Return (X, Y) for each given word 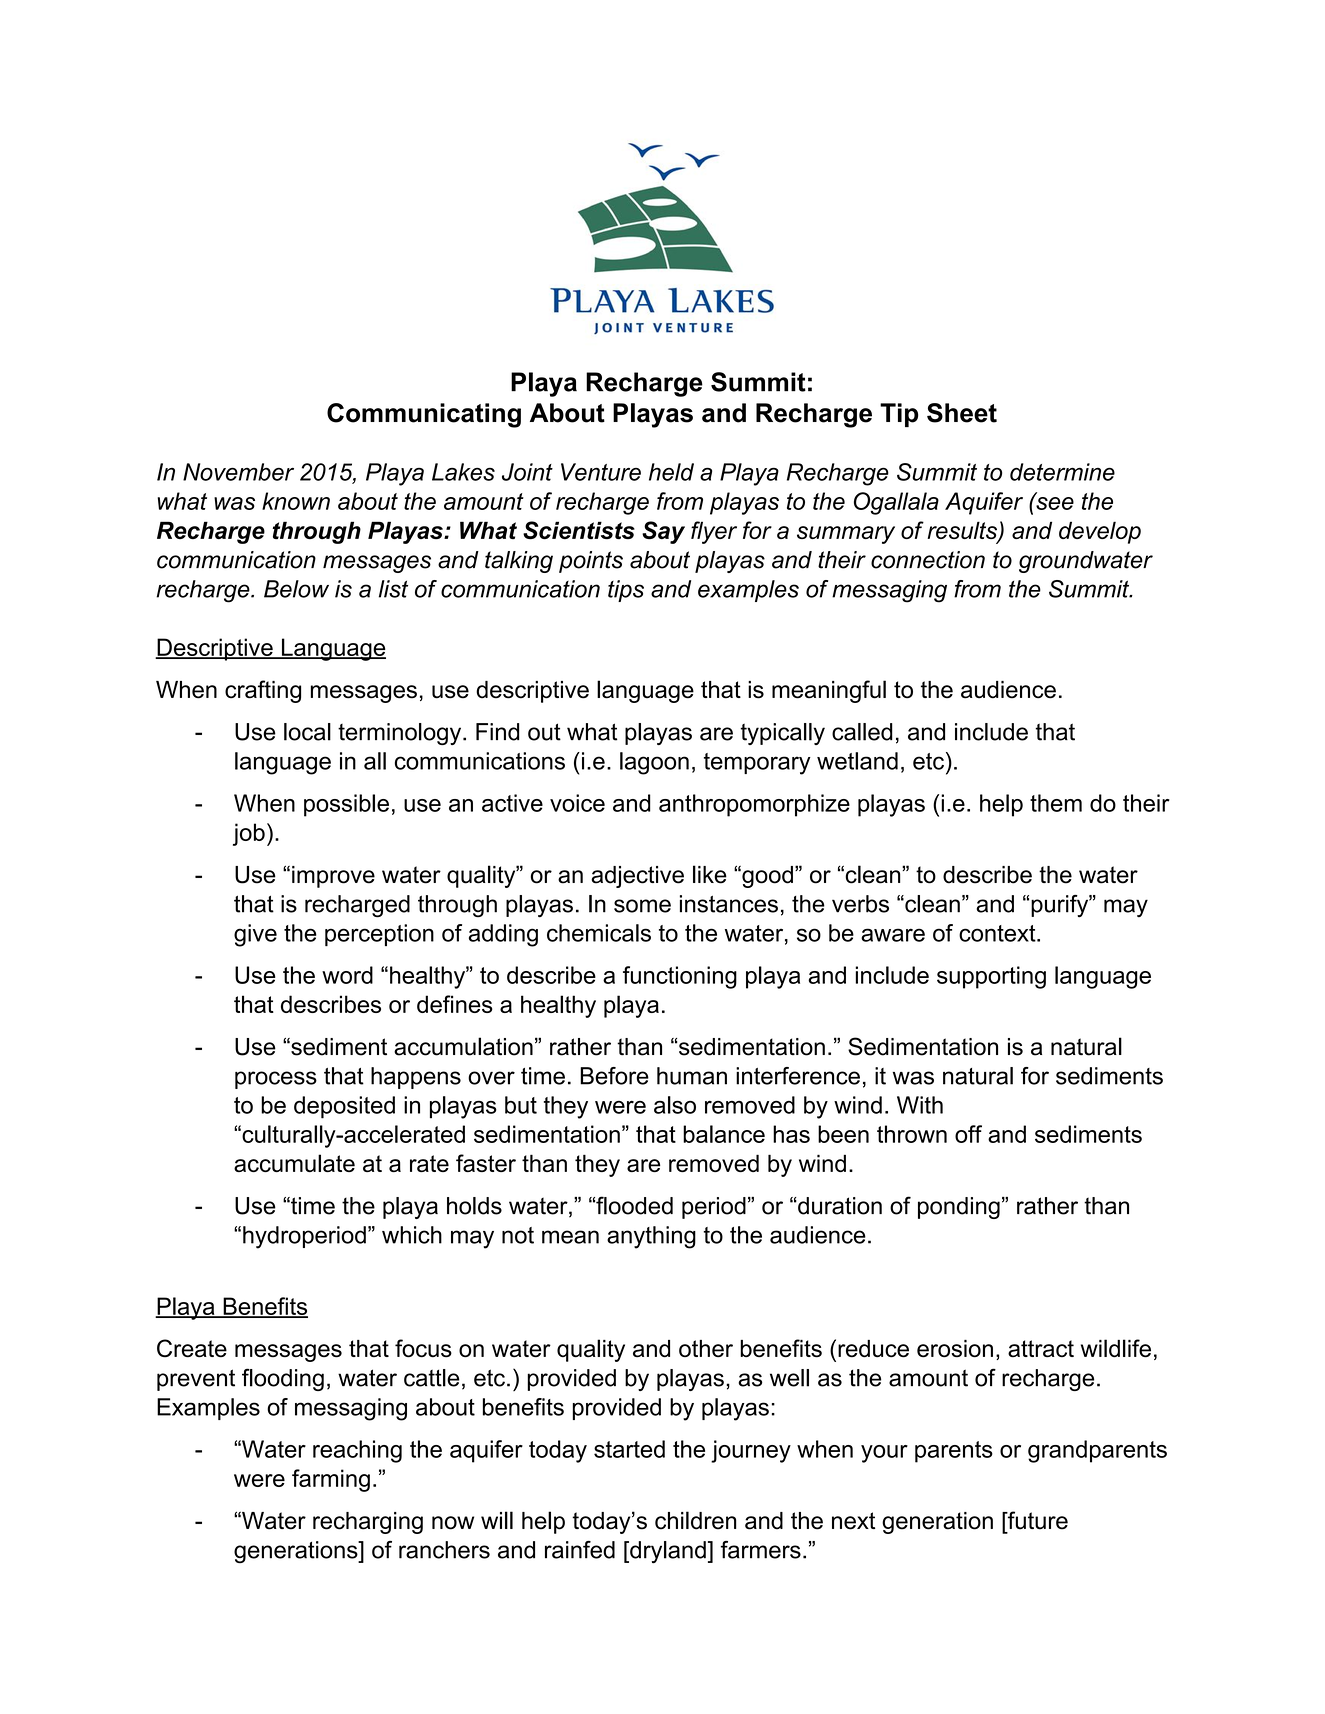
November (238, 472)
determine (1062, 472)
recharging (368, 1523)
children (695, 1520)
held (671, 472)
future (1036, 1520)
